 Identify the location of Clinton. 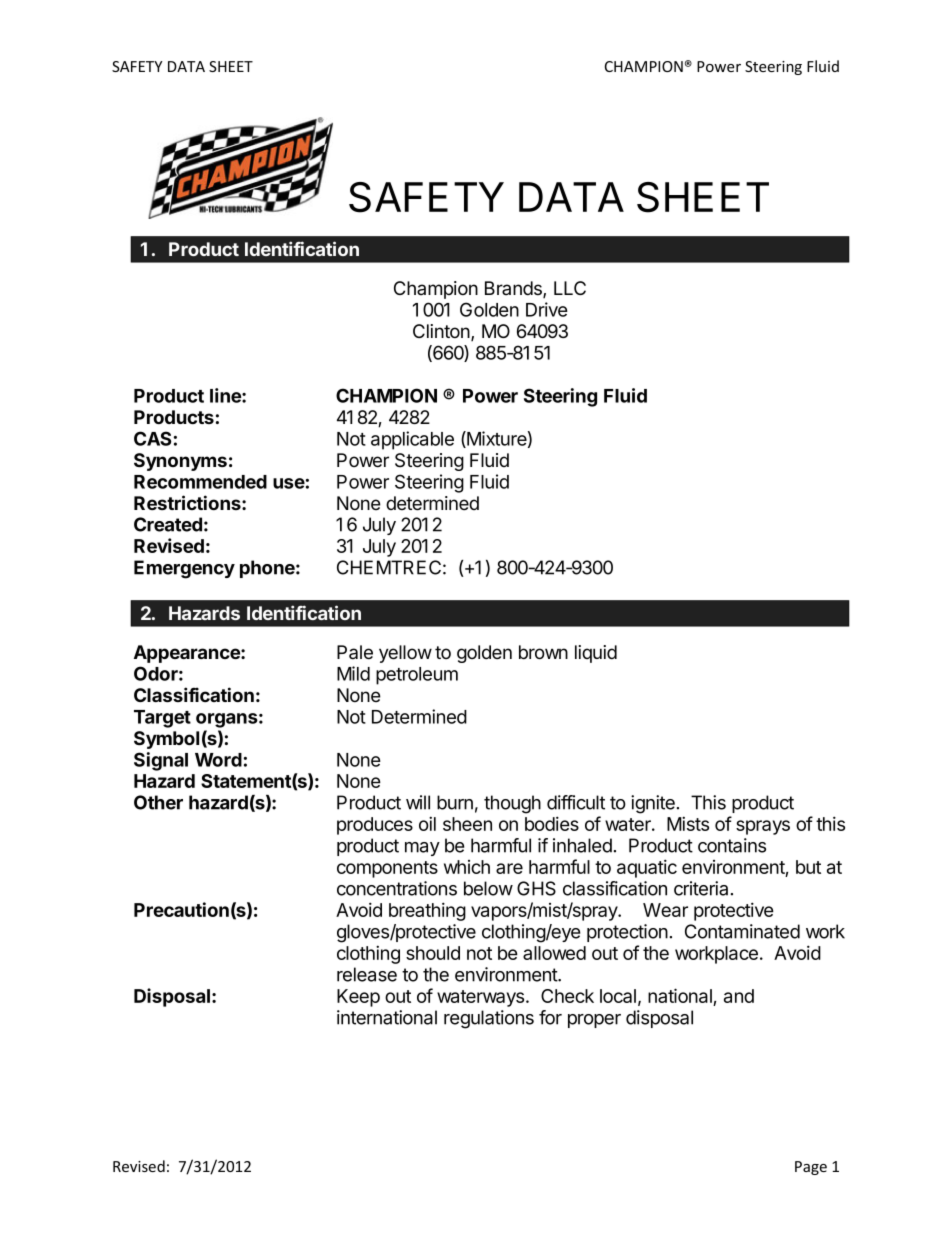
(442, 332).
